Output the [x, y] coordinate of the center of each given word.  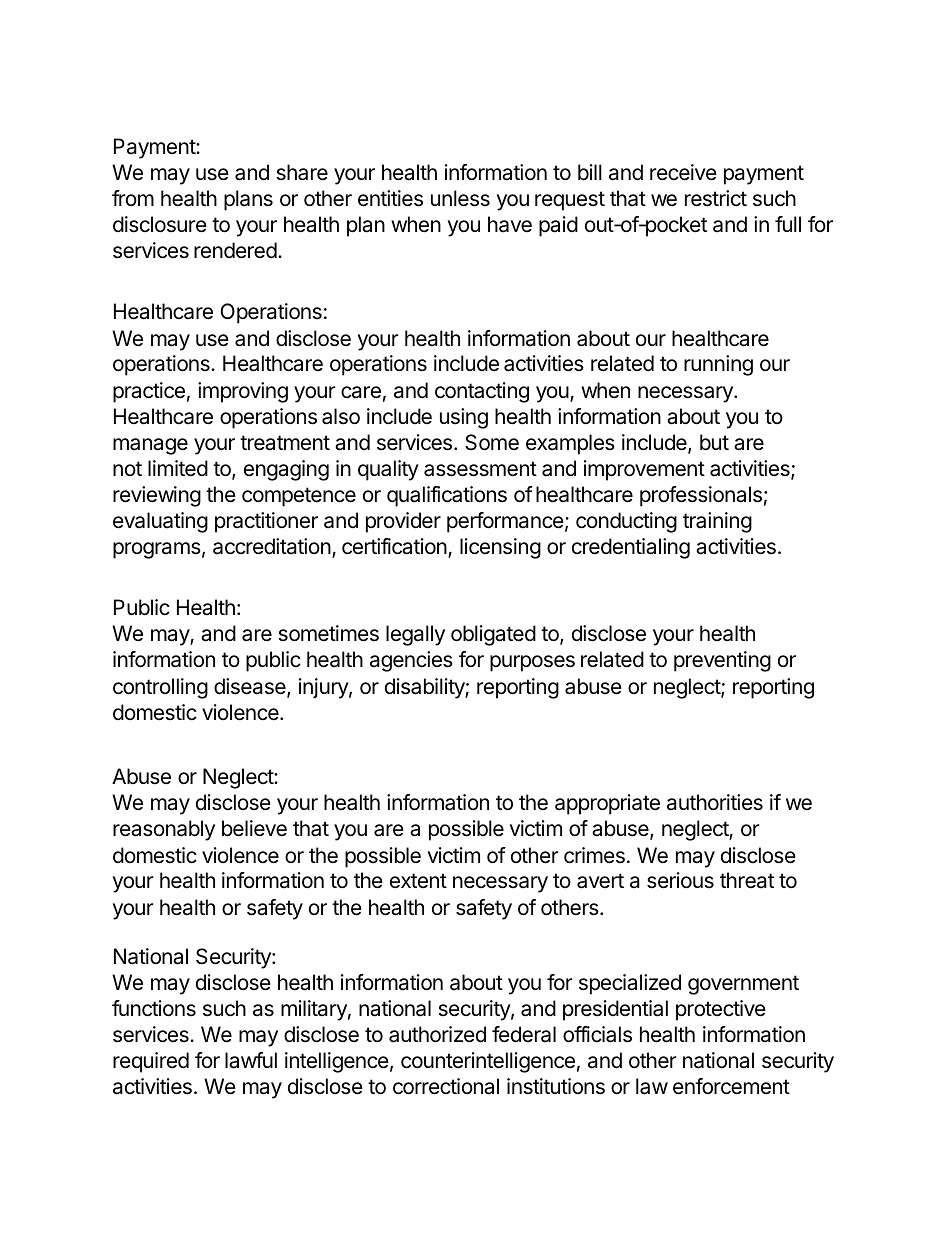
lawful [251, 1060]
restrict [716, 198]
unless [460, 198]
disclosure [160, 224]
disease [251, 687]
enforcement [731, 1086]
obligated [493, 635]
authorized [437, 1034]
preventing [722, 661]
